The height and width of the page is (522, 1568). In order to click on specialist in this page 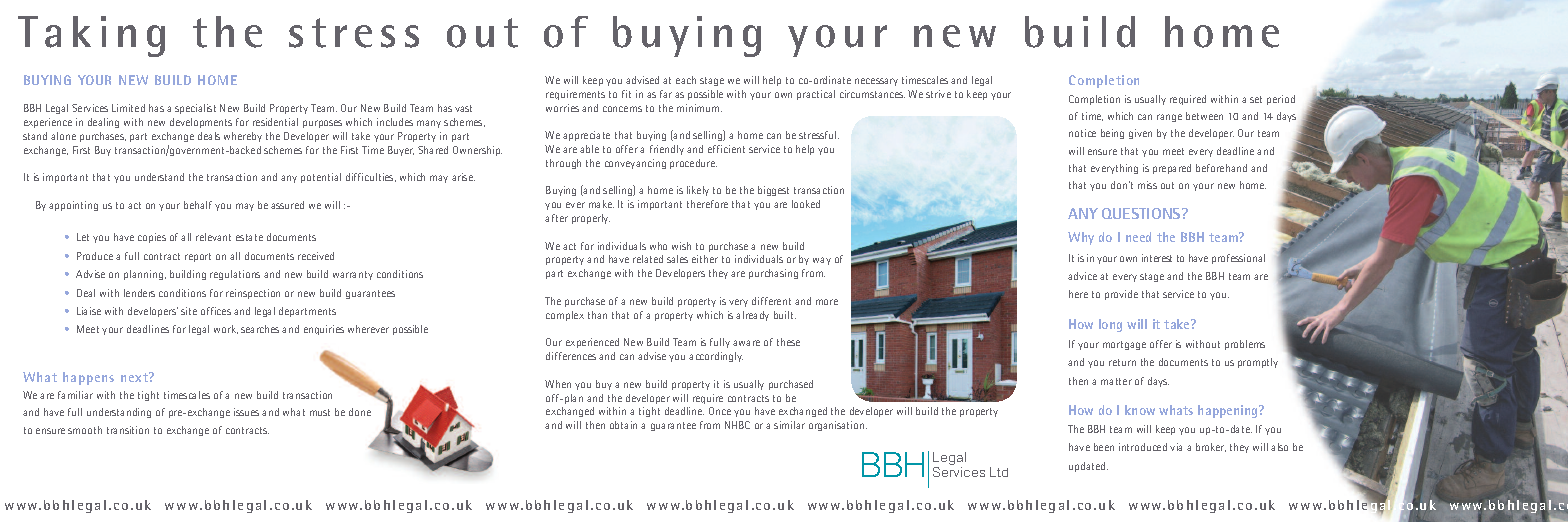, I will do `click(195, 109)`.
